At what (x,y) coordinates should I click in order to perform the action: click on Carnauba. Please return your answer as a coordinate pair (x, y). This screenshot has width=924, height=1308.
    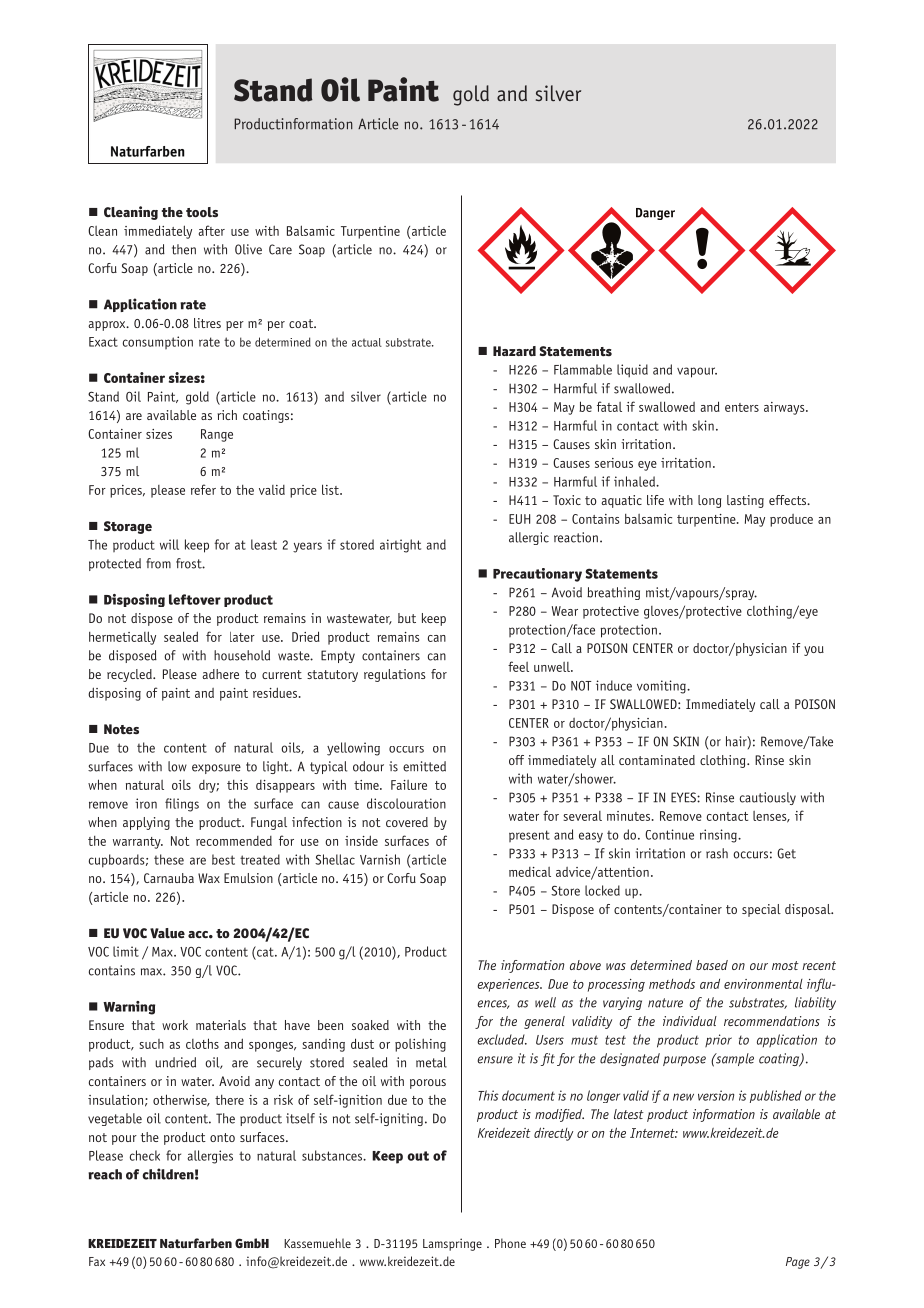
    Looking at the image, I should click on (169, 878).
